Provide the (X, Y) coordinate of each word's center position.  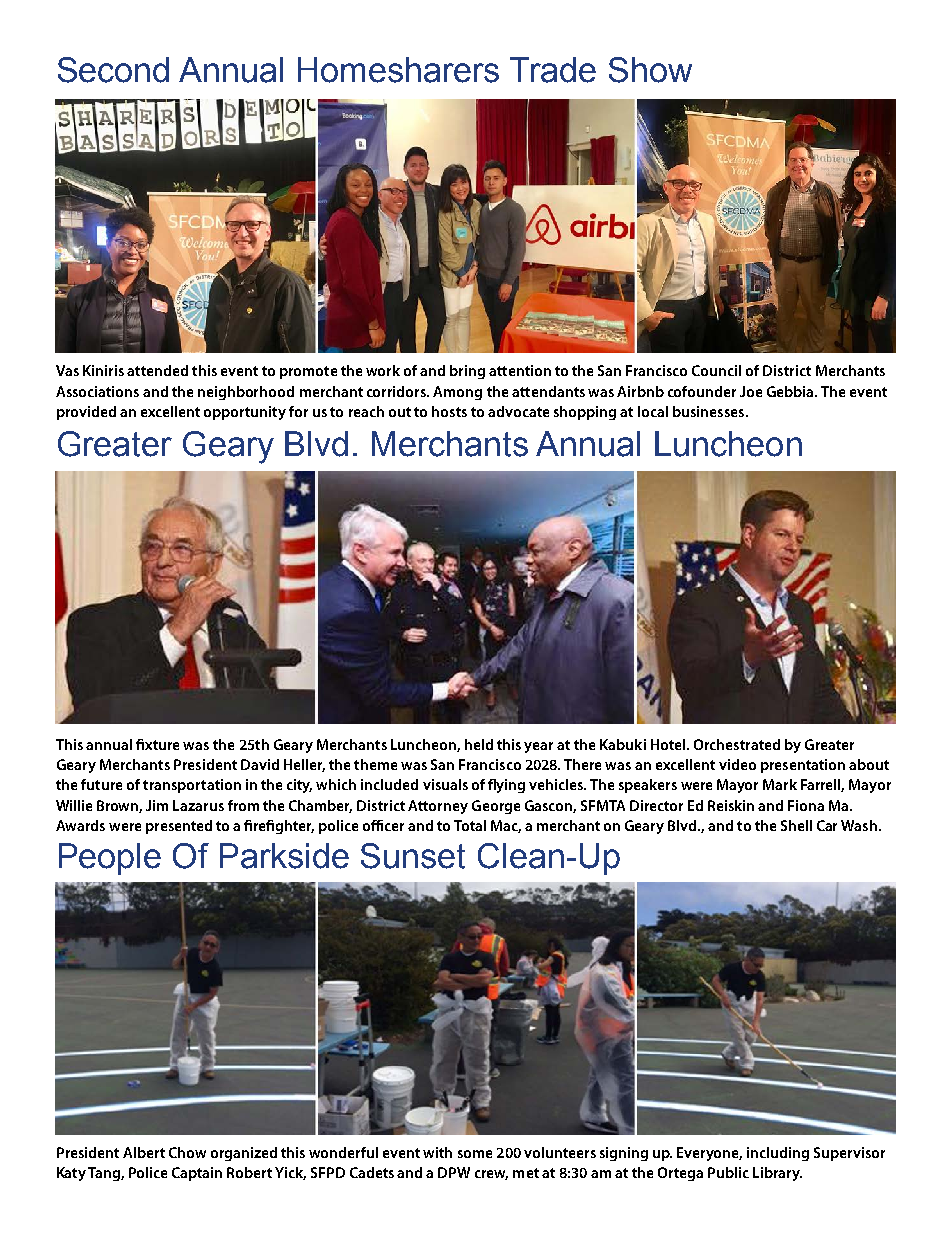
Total (470, 825)
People (110, 859)
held (479, 744)
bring (467, 372)
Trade (553, 70)
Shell (796, 825)
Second (113, 70)
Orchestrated (737, 744)
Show (650, 70)
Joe (751, 391)
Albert (144, 1152)
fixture (157, 744)
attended (157, 370)
